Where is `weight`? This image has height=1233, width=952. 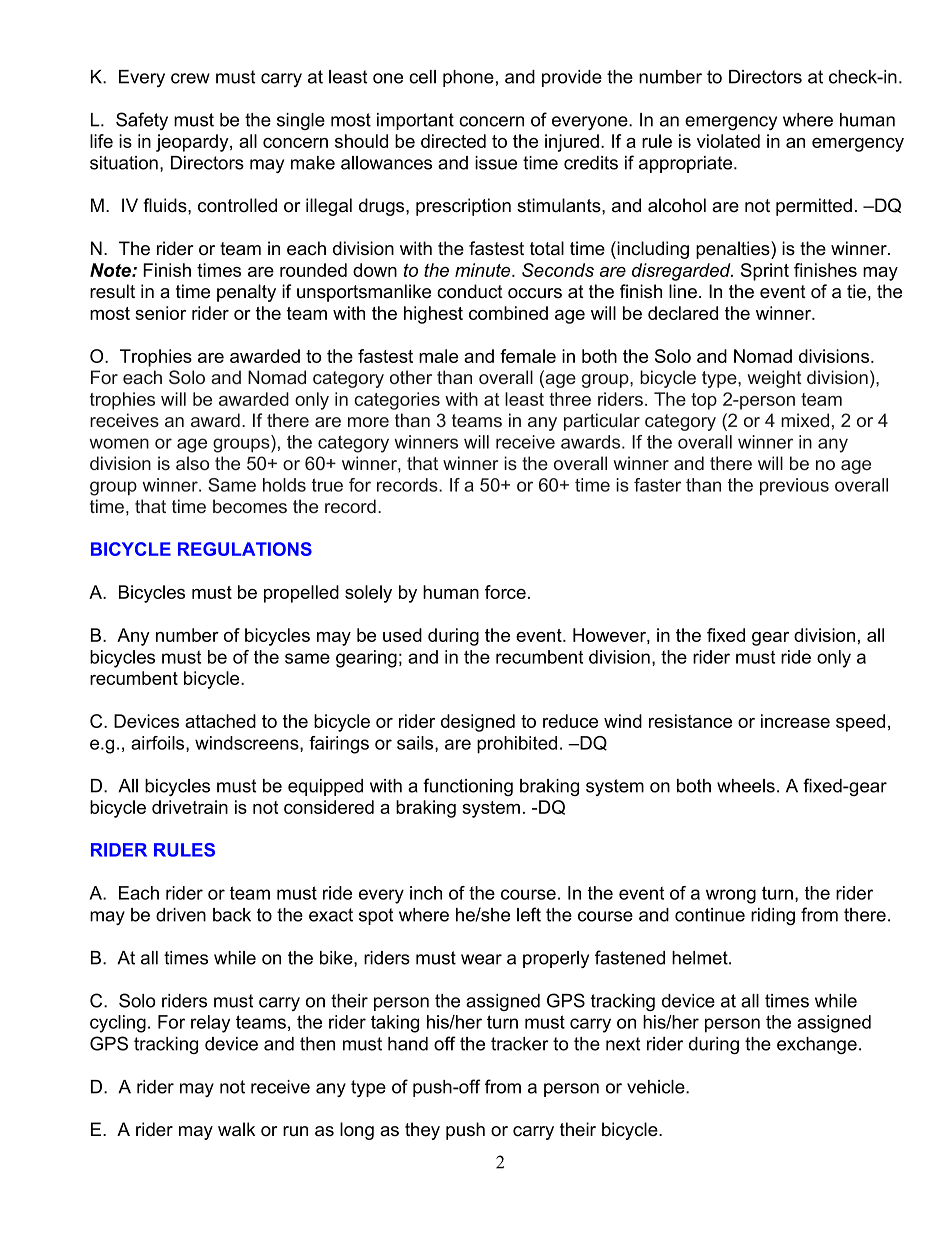
weight is located at coordinates (774, 379).
